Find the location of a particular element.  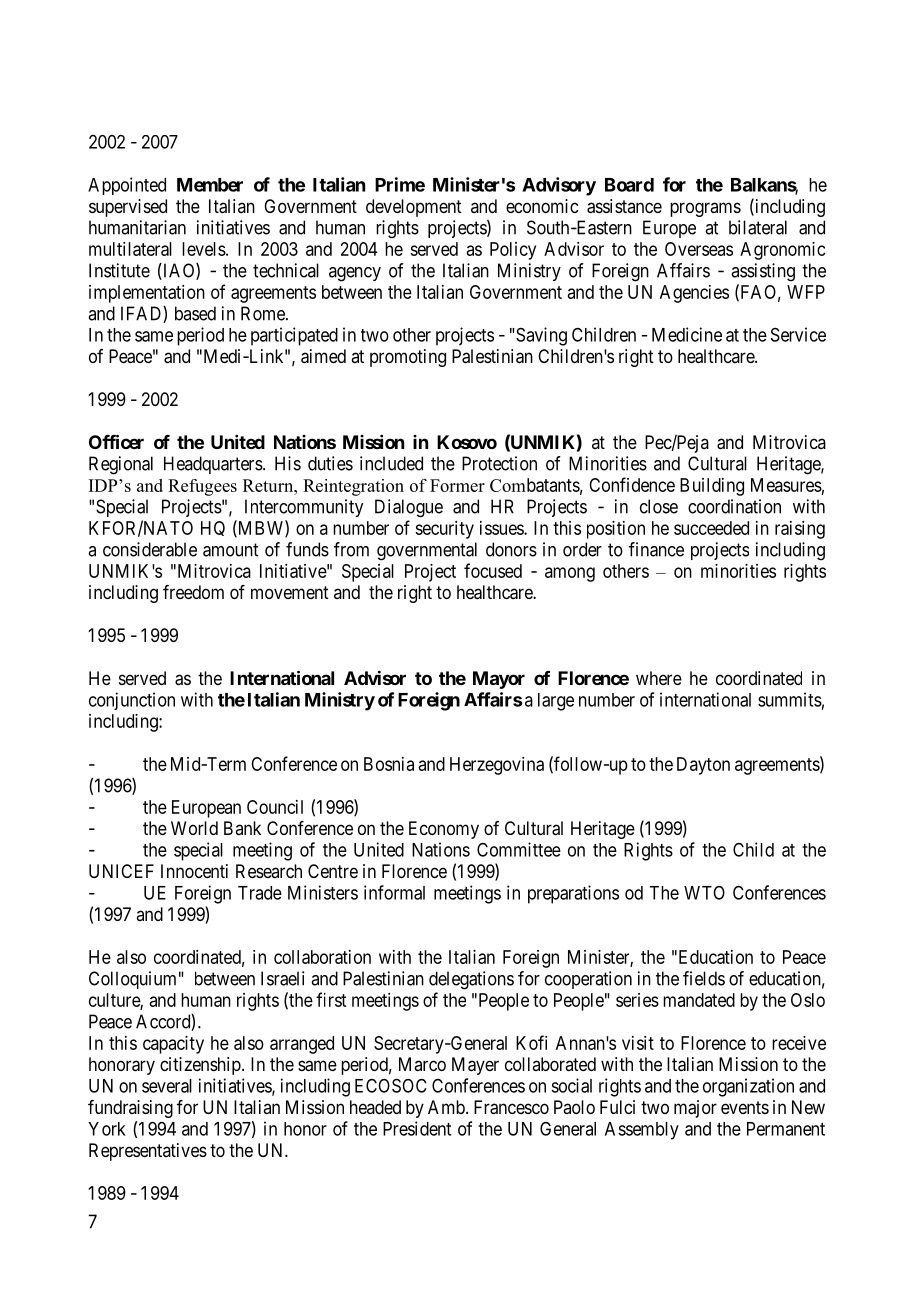

several is located at coordinates (167, 1086).
